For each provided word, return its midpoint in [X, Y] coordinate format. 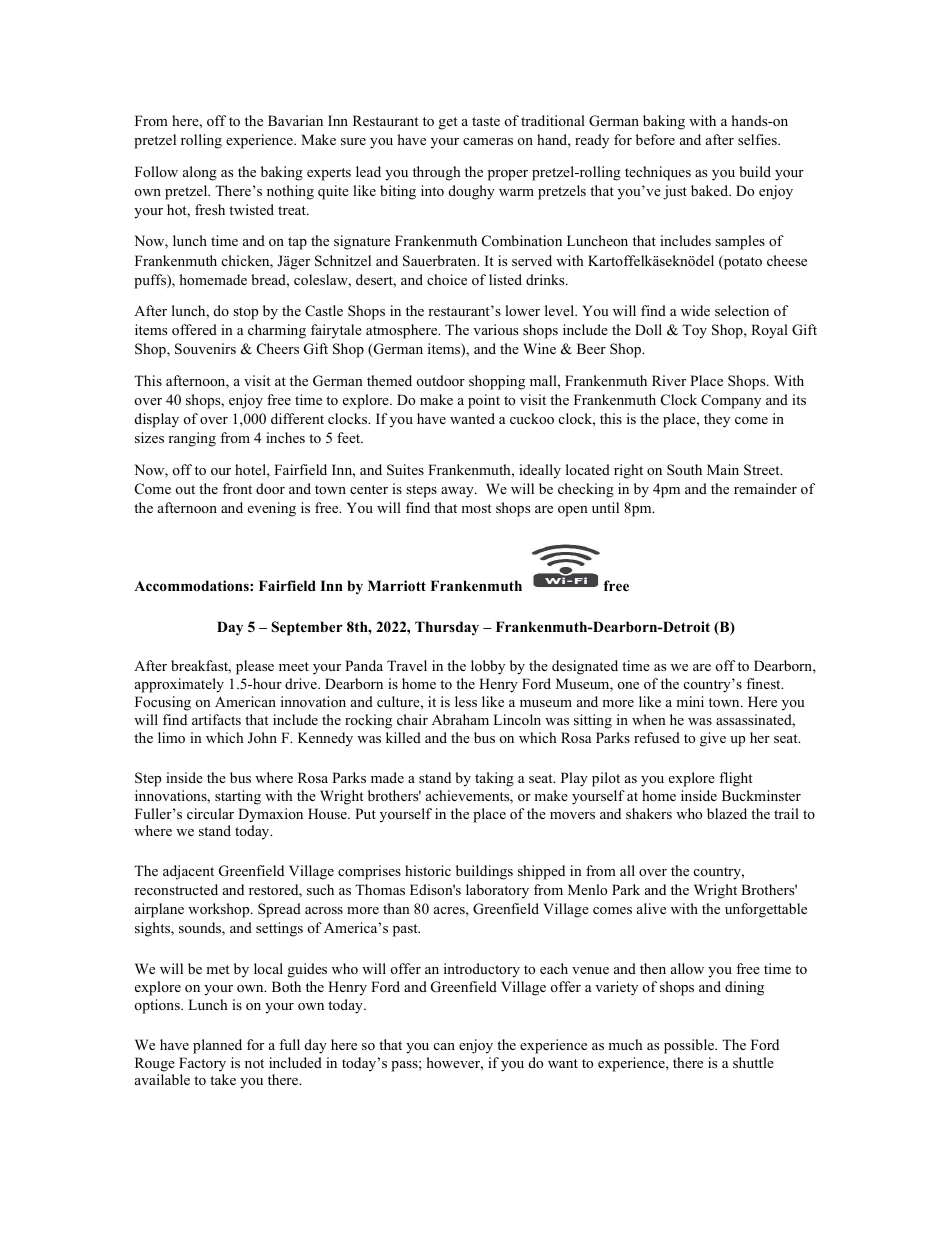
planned [217, 1046]
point [484, 401]
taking [494, 779]
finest [764, 683]
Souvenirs [205, 349]
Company [731, 401]
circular [210, 813]
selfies [758, 139]
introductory [482, 970]
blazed [727, 813]
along [200, 173]
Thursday [447, 628]
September [307, 628]
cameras [488, 141]
